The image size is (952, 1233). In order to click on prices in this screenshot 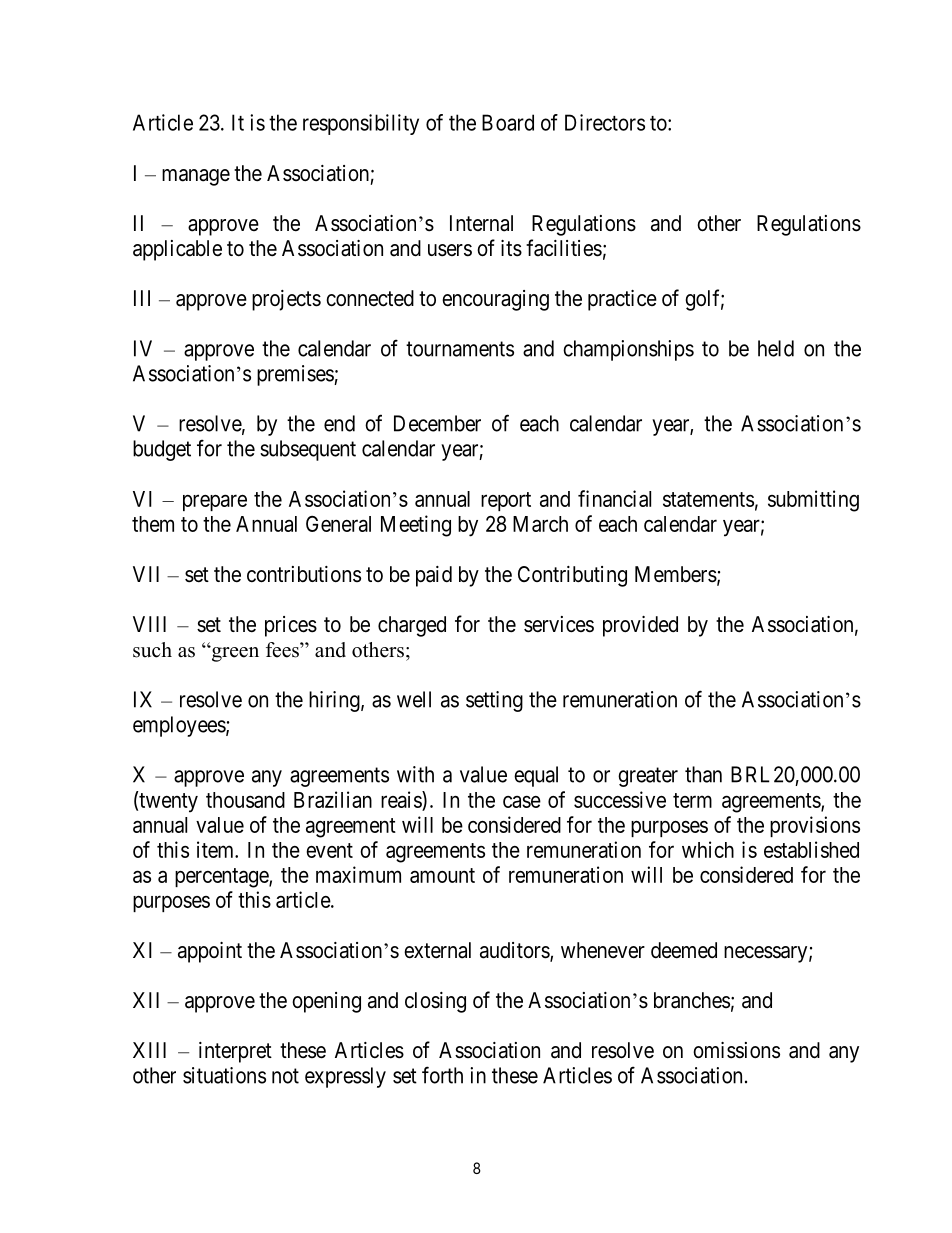, I will do `click(291, 626)`.
